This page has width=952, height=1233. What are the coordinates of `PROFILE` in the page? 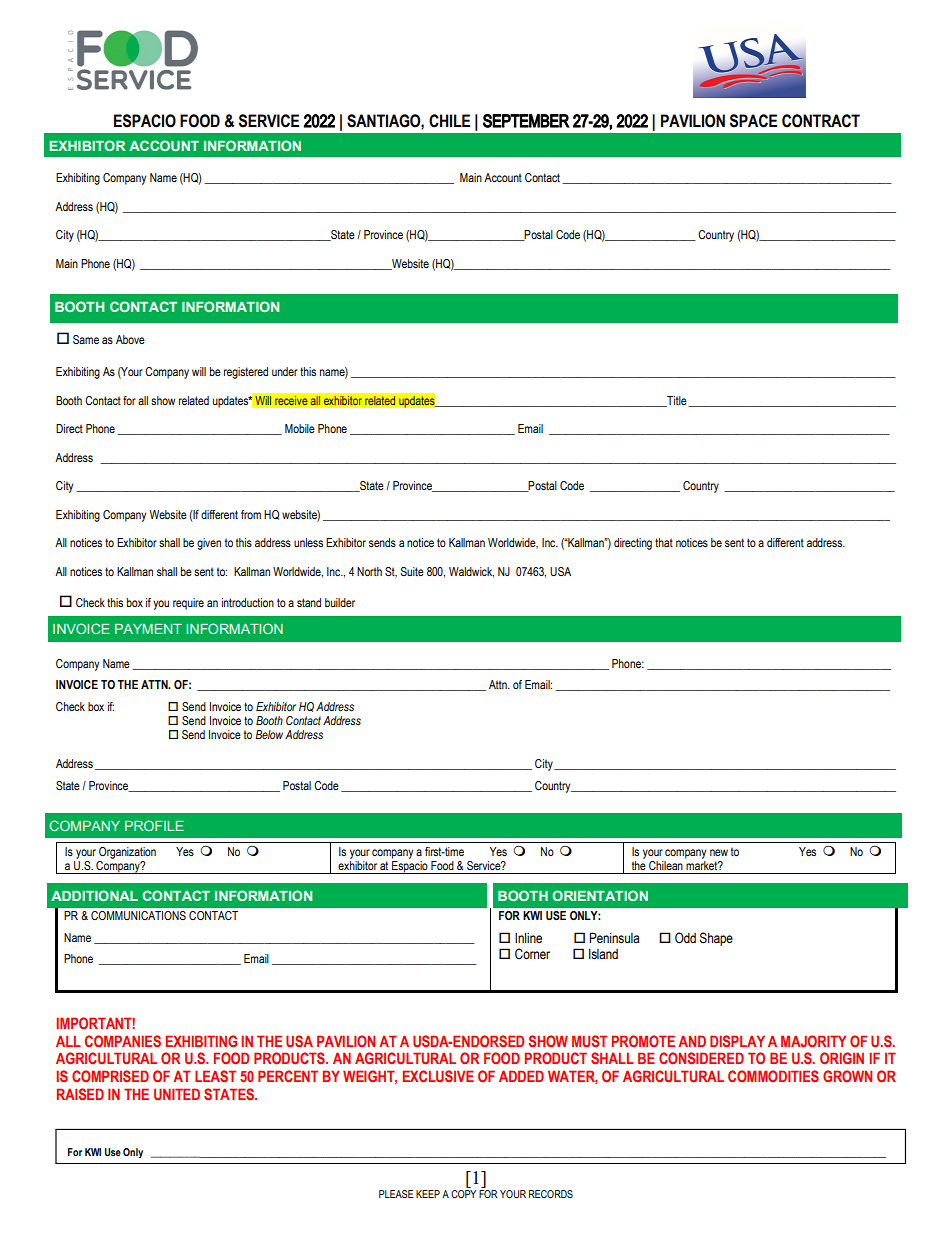 It's located at (154, 825).
